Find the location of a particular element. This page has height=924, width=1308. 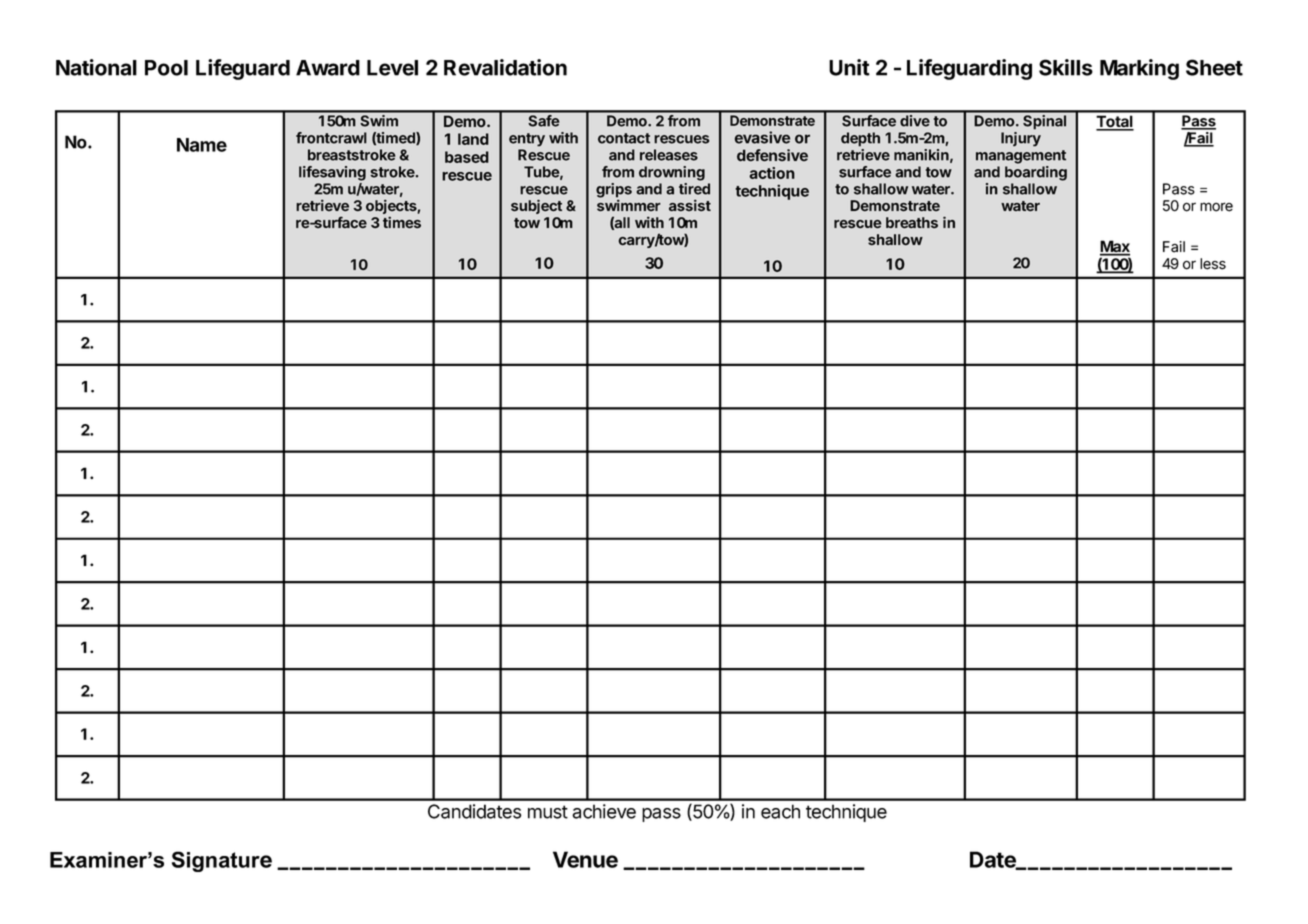

breaths is located at coordinates (912, 223).
